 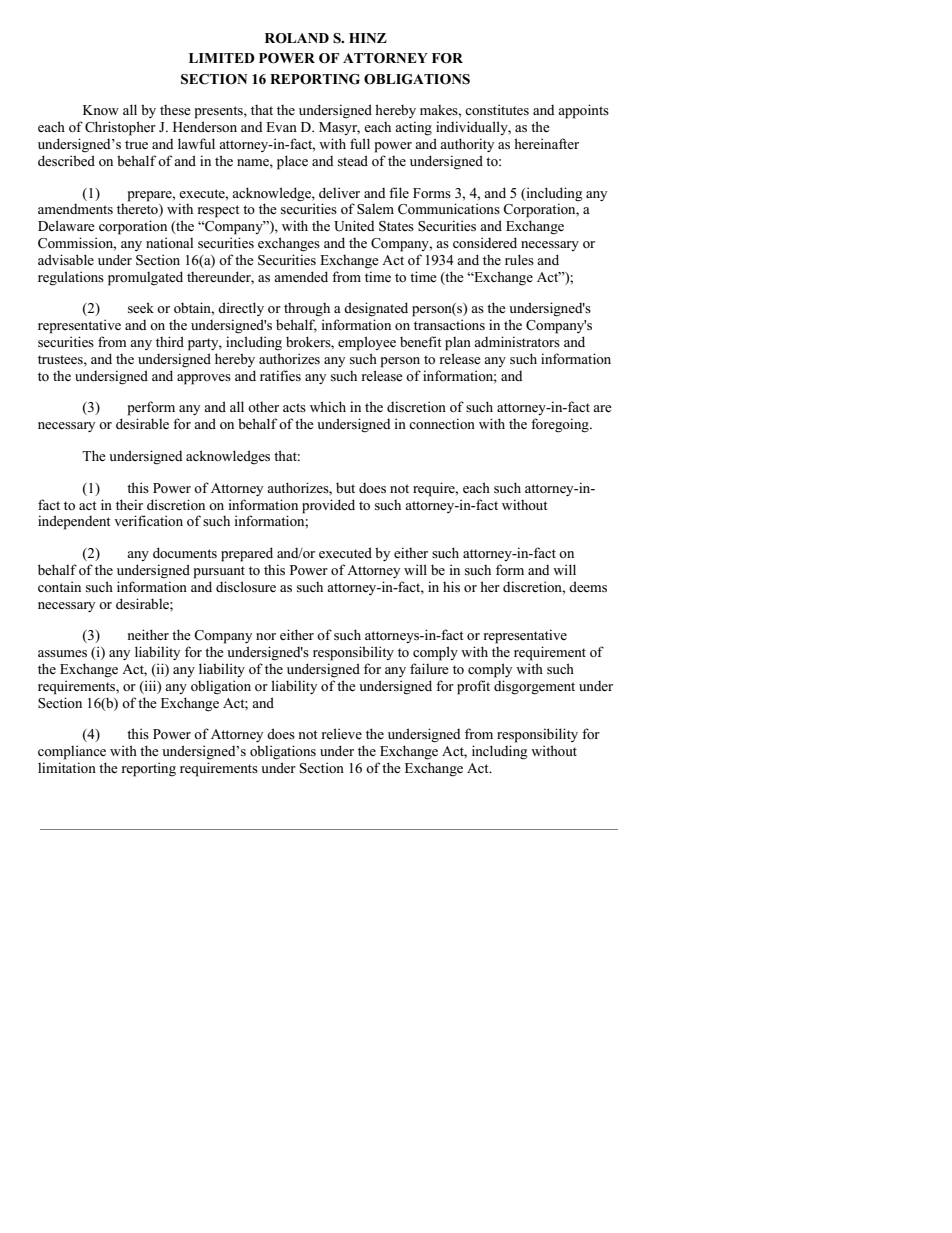 I want to click on ROLAND, so click(x=297, y=38).
